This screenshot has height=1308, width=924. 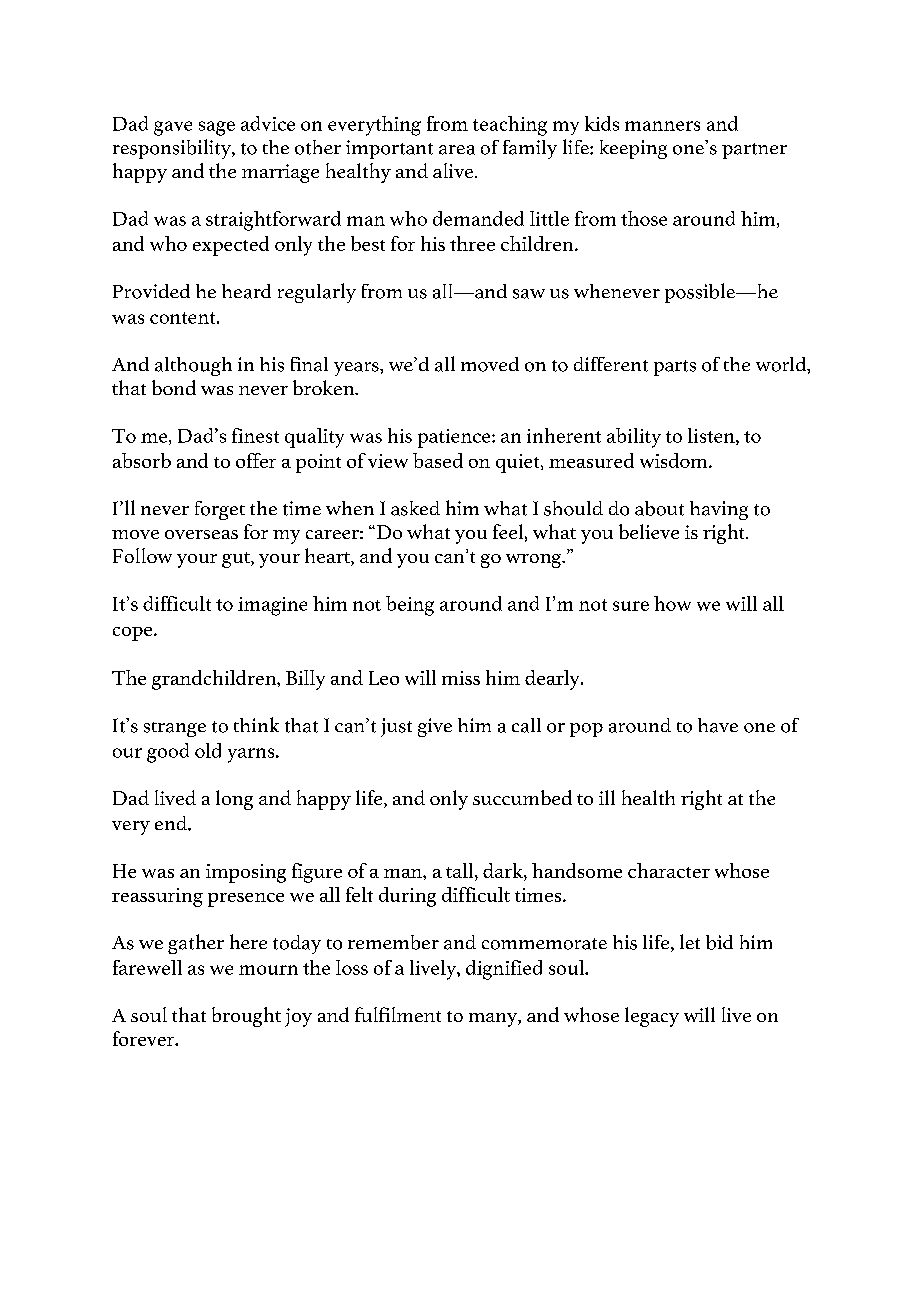 What do you see at coordinates (217, 128) in the screenshot?
I see `sage` at bounding box center [217, 128].
